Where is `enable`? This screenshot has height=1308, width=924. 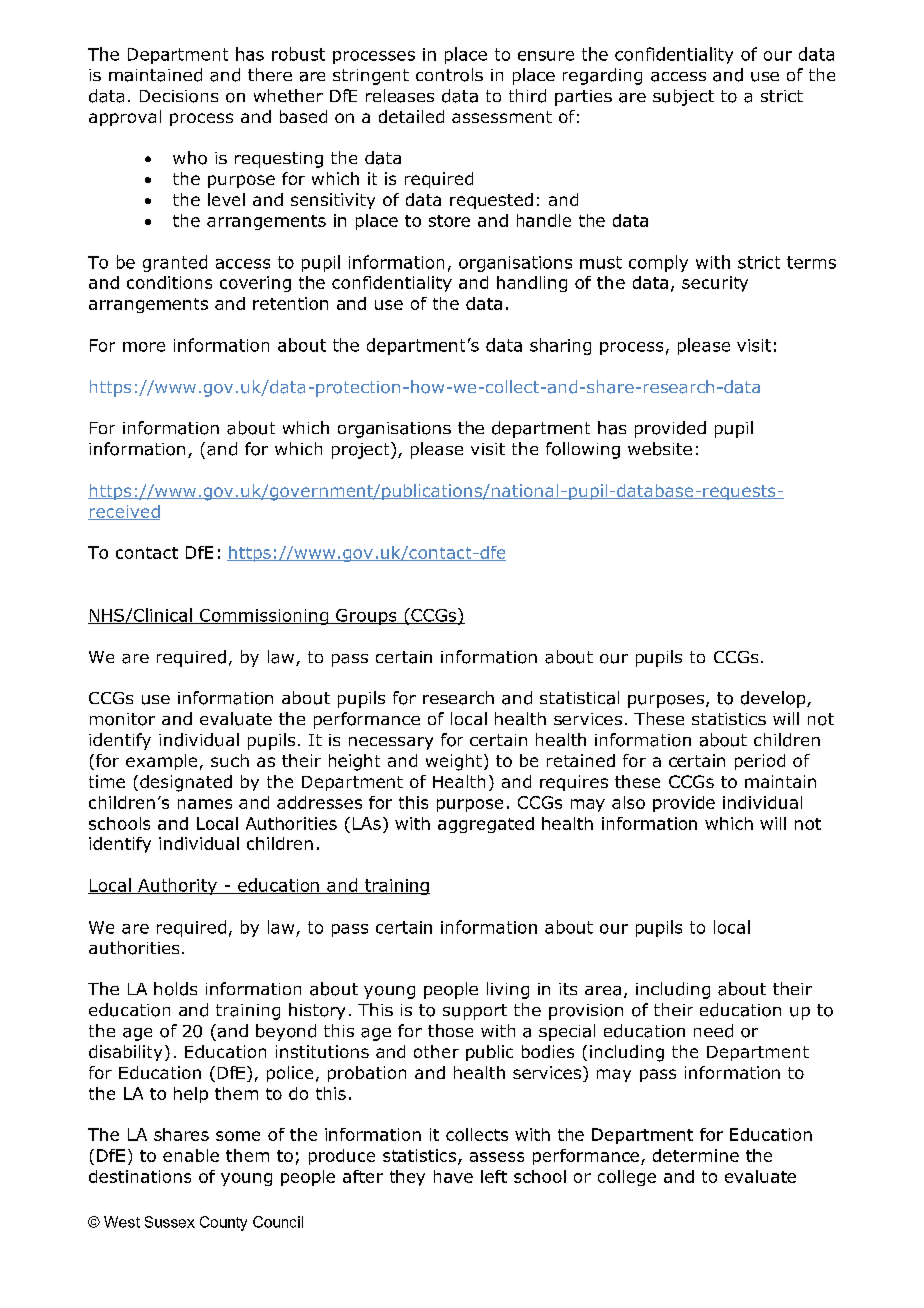 enable is located at coordinates (191, 1155).
